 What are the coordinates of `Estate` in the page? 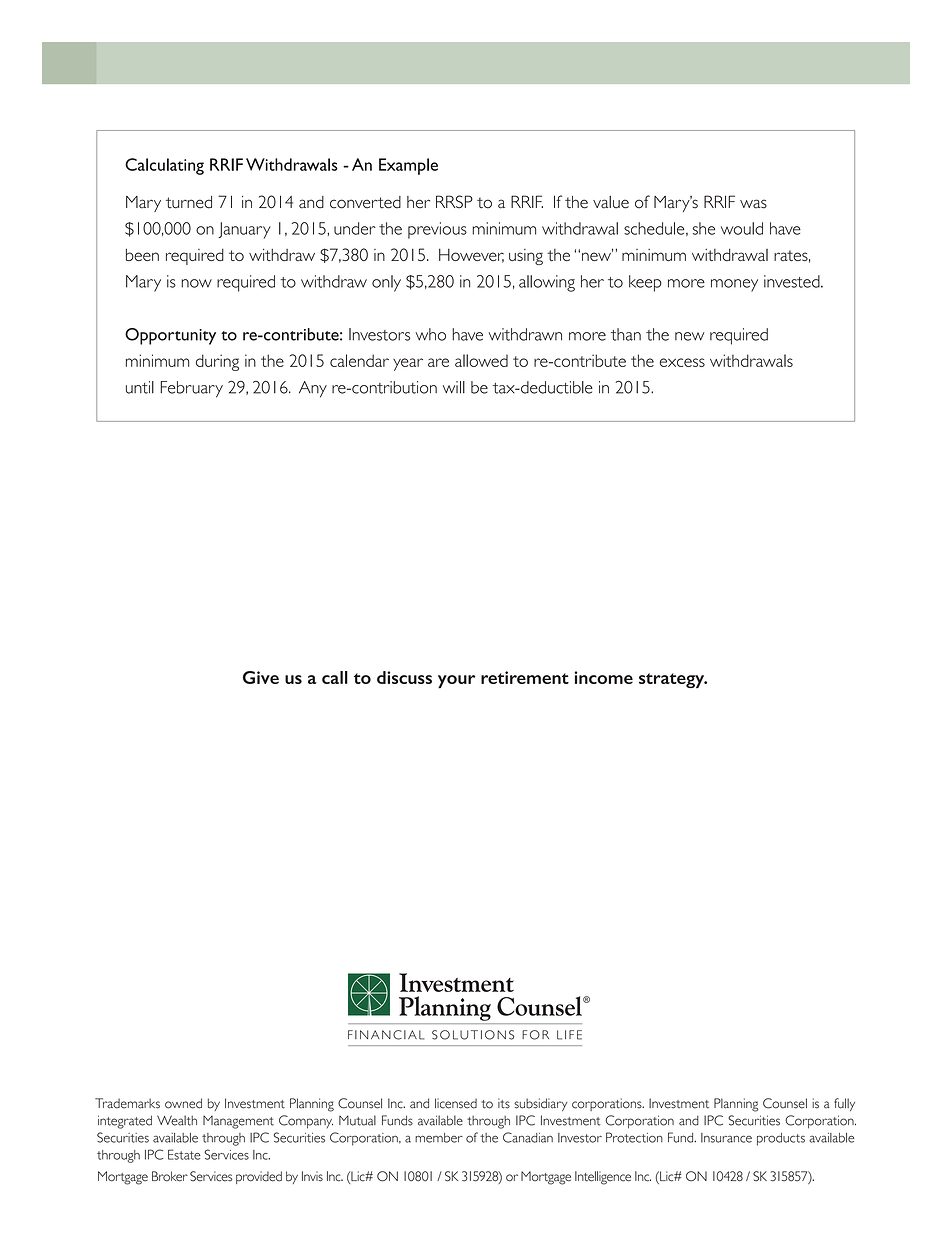 It's located at (184, 1154).
